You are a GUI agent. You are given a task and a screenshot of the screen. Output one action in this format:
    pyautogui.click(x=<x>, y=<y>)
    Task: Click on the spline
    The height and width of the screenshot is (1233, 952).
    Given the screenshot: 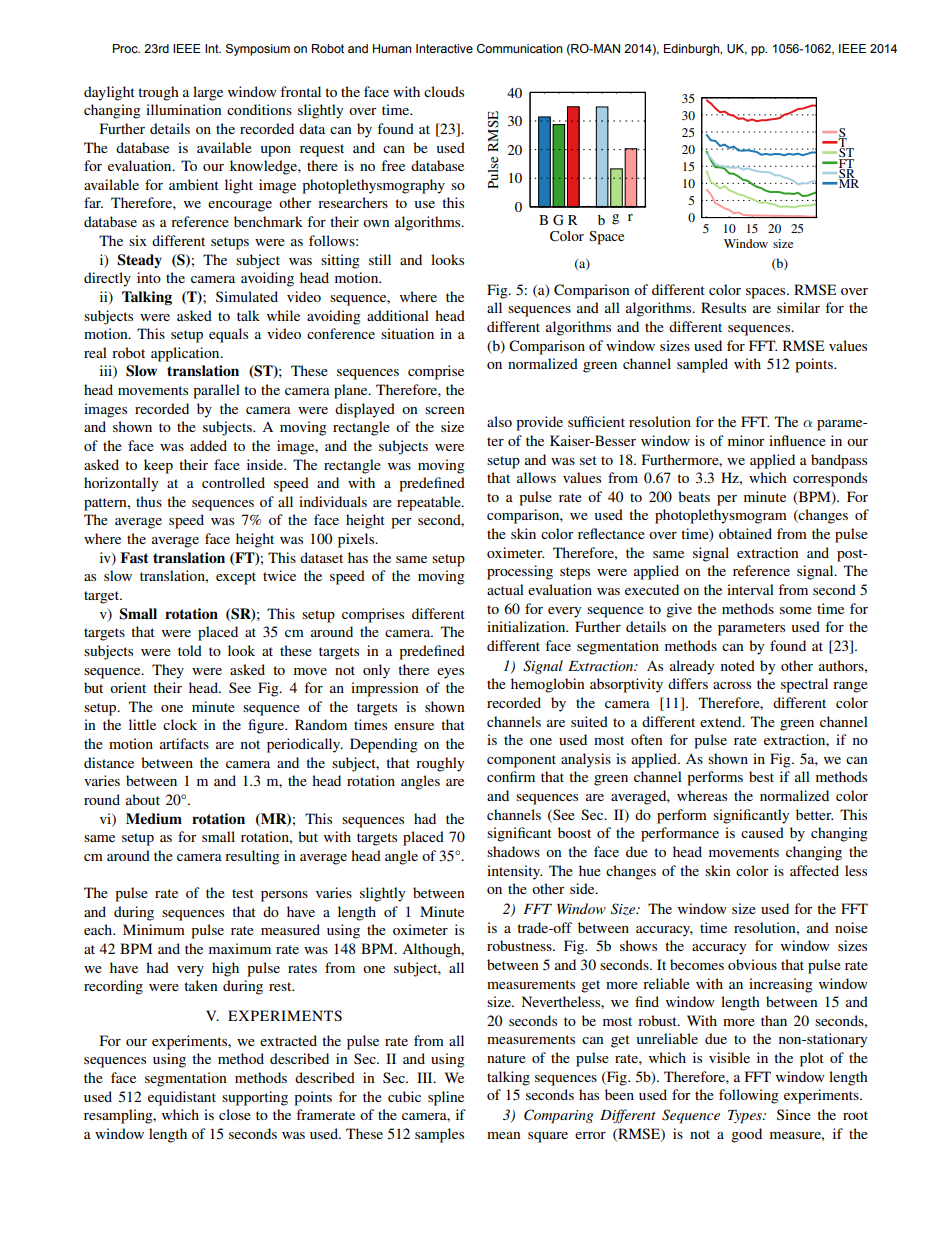 What is the action you would take?
    pyautogui.click(x=446, y=1098)
